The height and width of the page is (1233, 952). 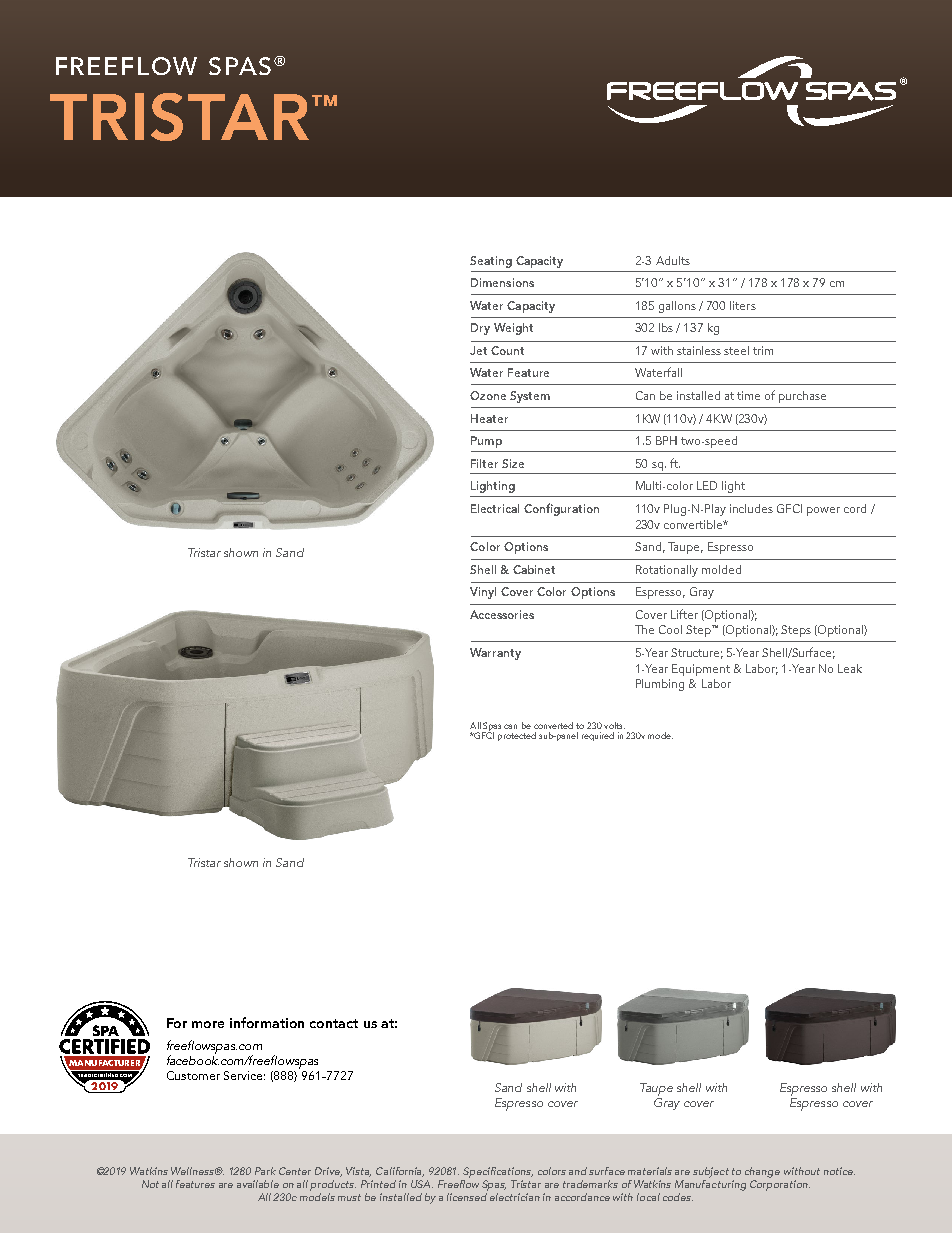 What do you see at coordinates (502, 614) in the page?
I see `Accessories` at bounding box center [502, 614].
